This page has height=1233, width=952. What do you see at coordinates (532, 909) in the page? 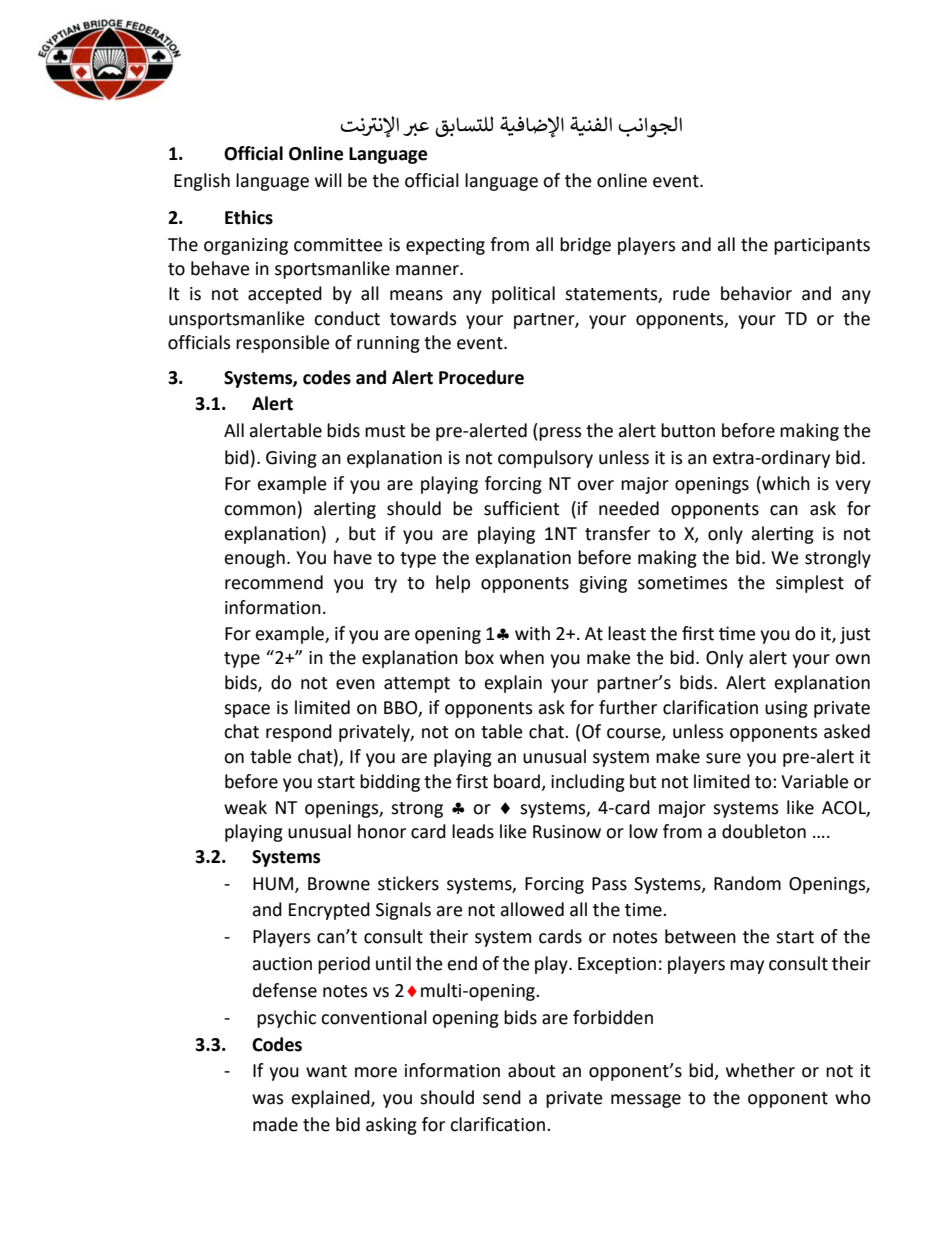
I see `allowed` at bounding box center [532, 909].
